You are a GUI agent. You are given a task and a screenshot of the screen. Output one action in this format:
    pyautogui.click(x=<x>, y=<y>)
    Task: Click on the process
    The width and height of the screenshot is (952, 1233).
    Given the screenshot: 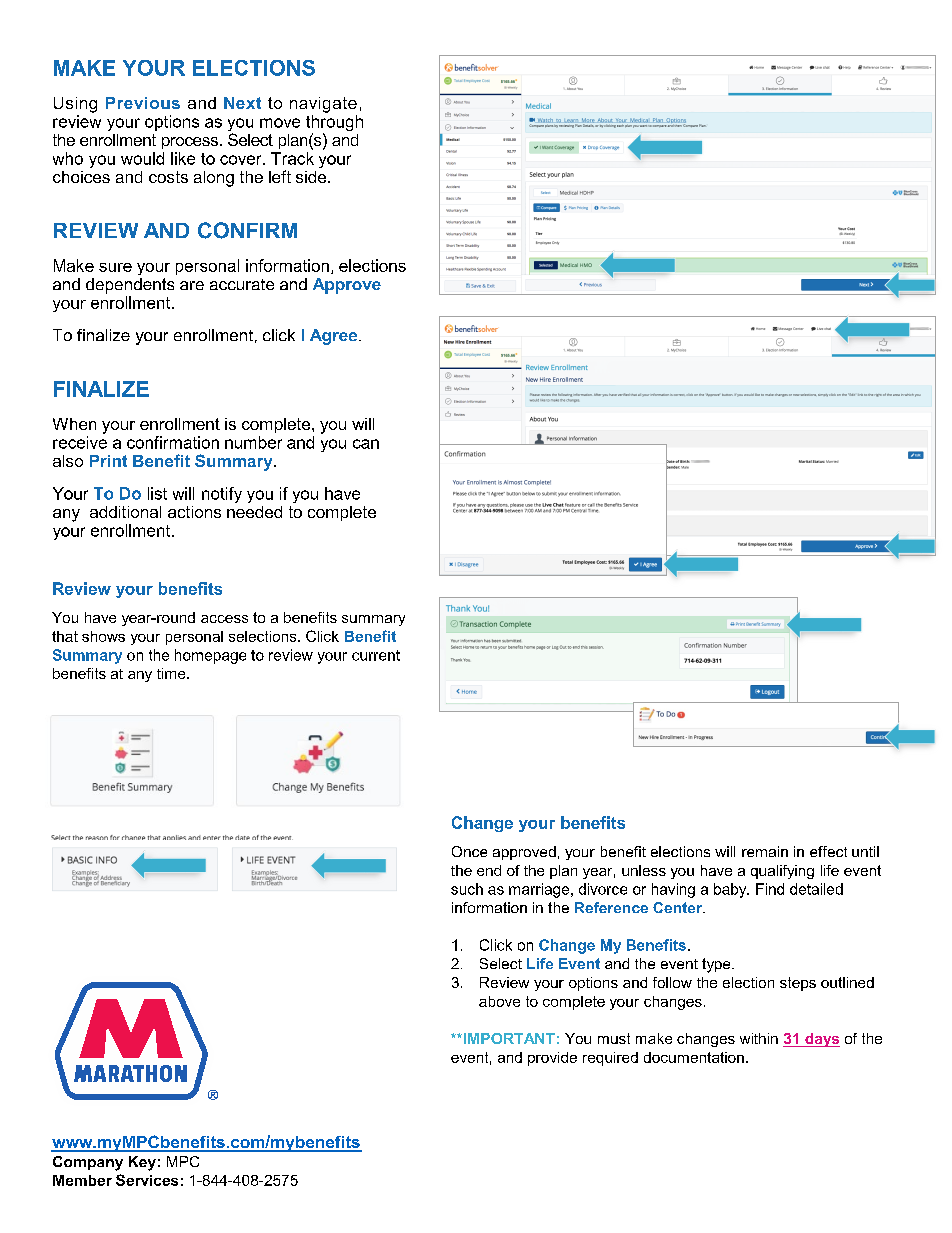 What is the action you would take?
    pyautogui.click(x=190, y=143)
